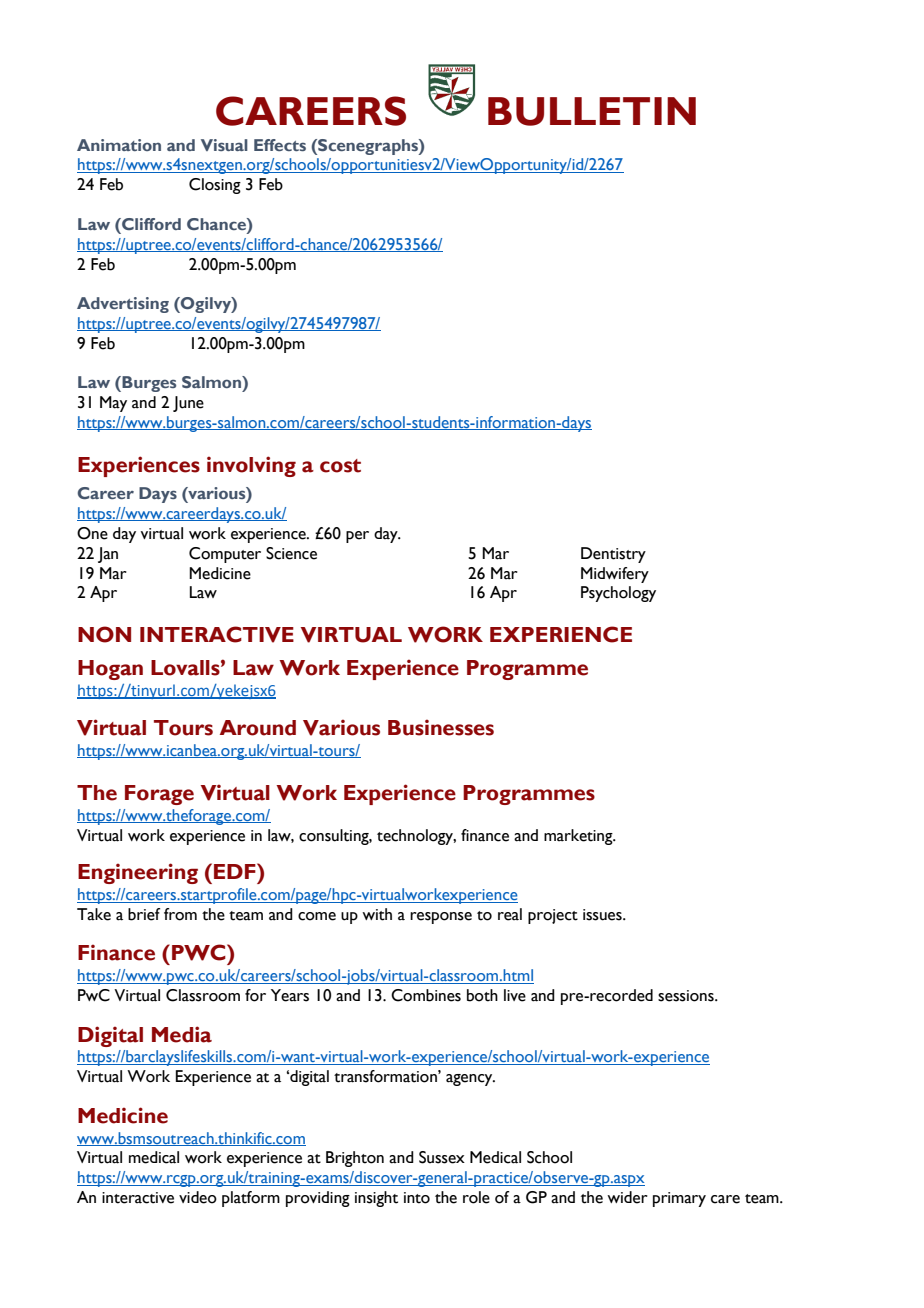 This screenshot has height=1308, width=924. Describe the element at coordinates (119, 145) in the screenshot. I see `Animation` at that location.
